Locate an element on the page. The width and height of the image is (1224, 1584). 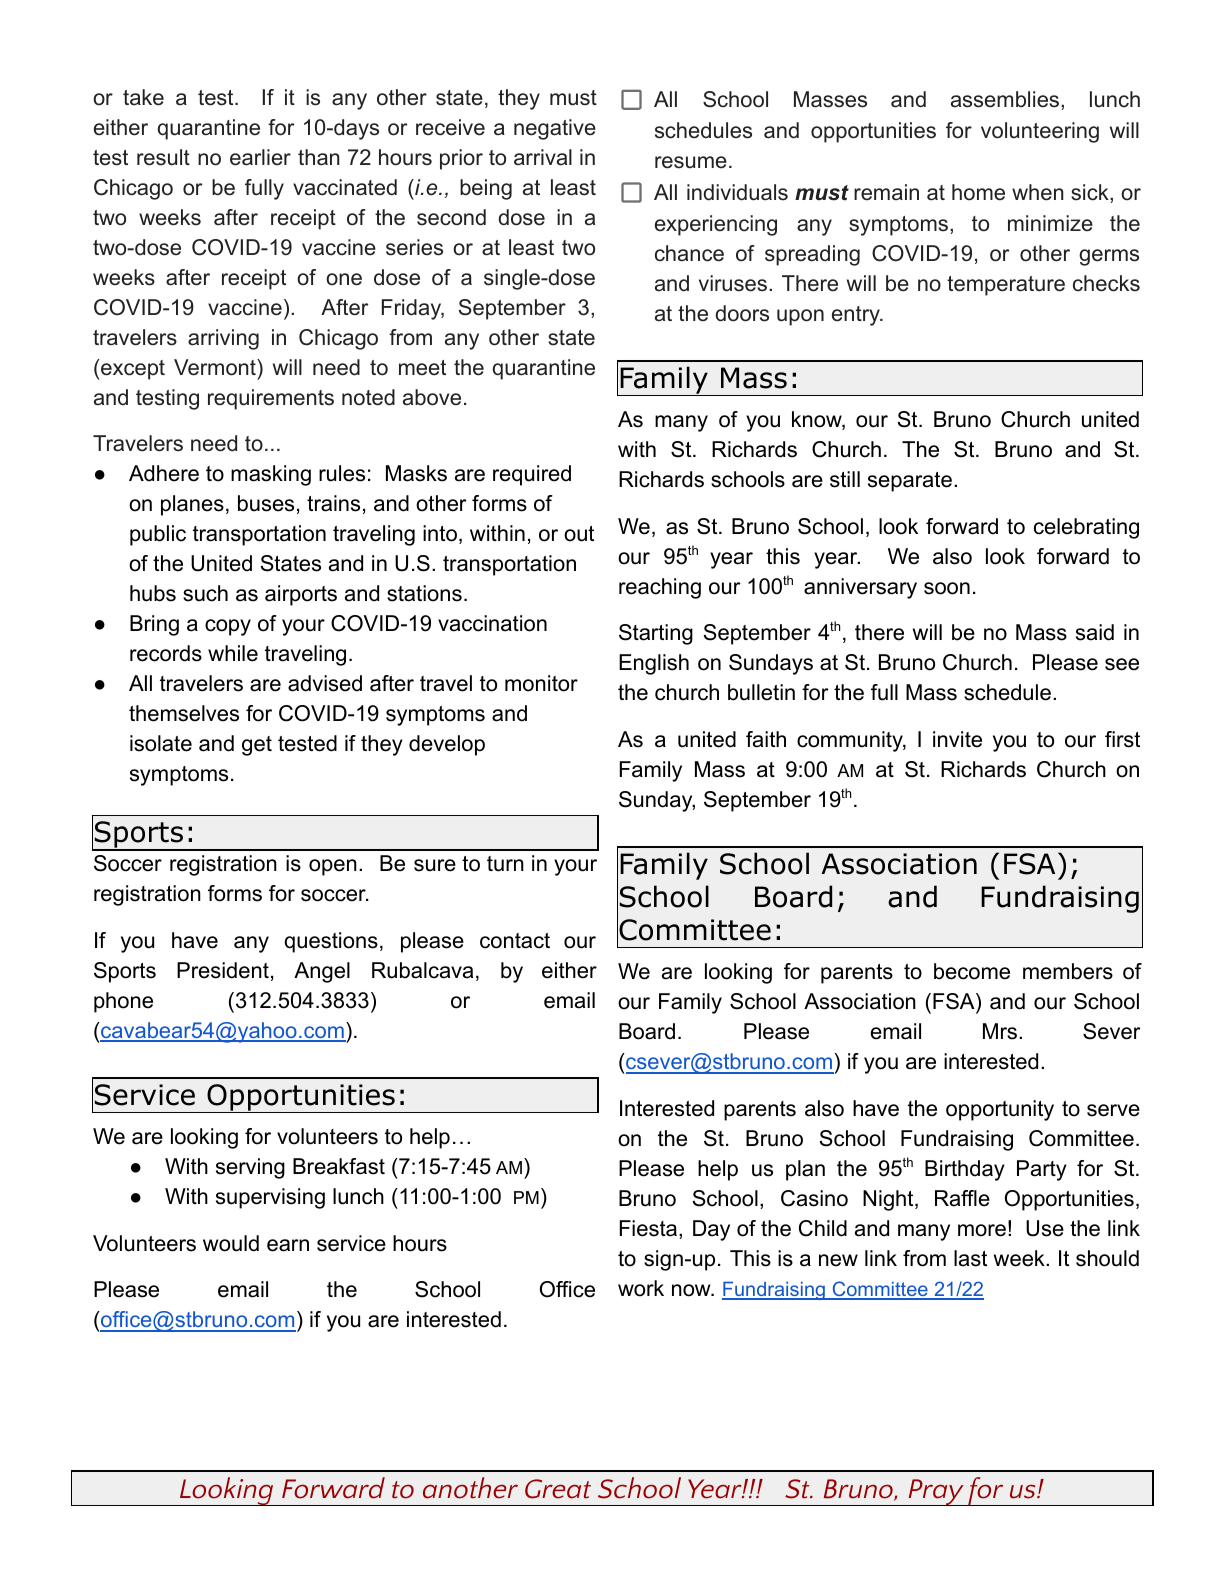
negative is located at coordinates (555, 129).
